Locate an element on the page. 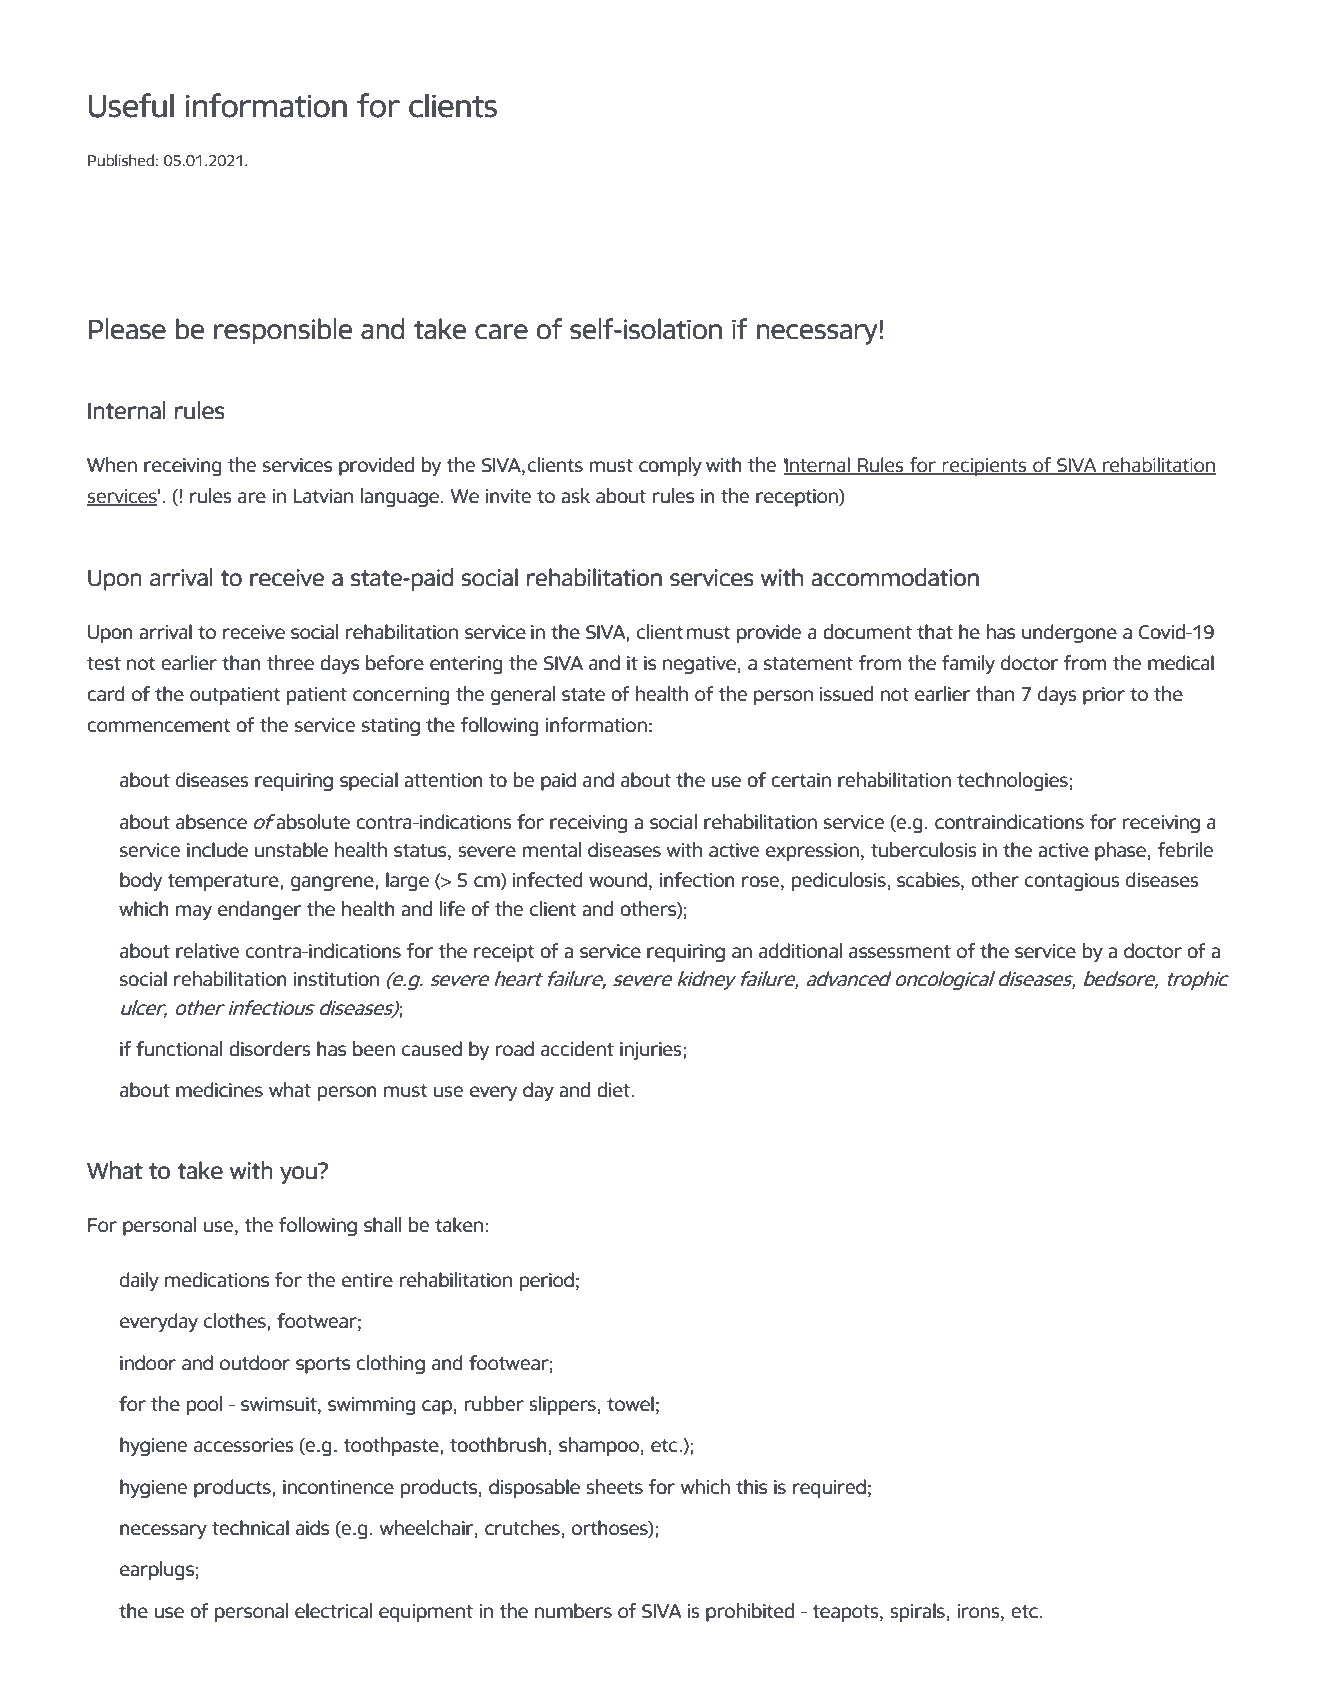 This document has width=1317, height=1705. care is located at coordinates (501, 332).
